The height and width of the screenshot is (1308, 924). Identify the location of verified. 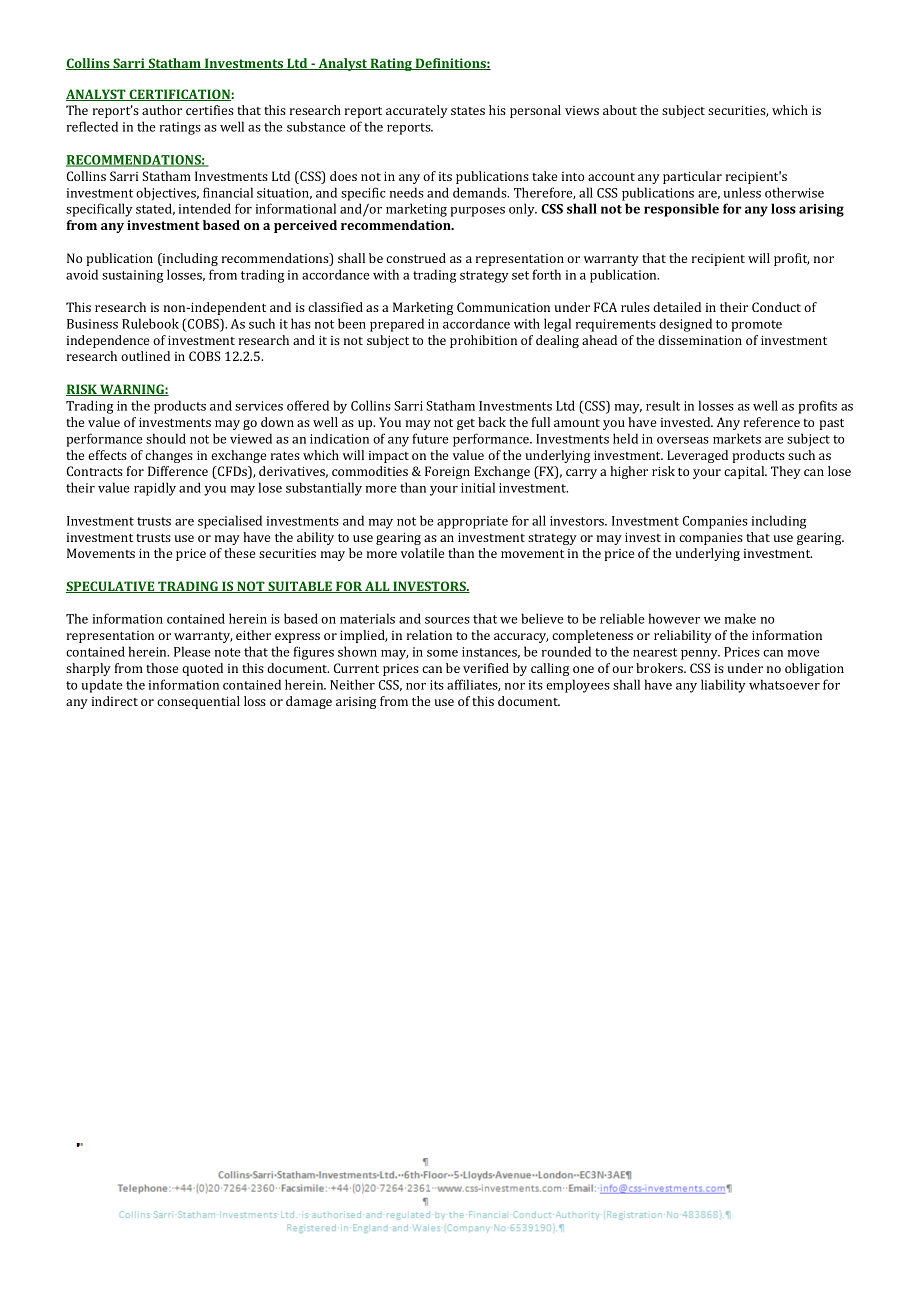
(486, 668).
